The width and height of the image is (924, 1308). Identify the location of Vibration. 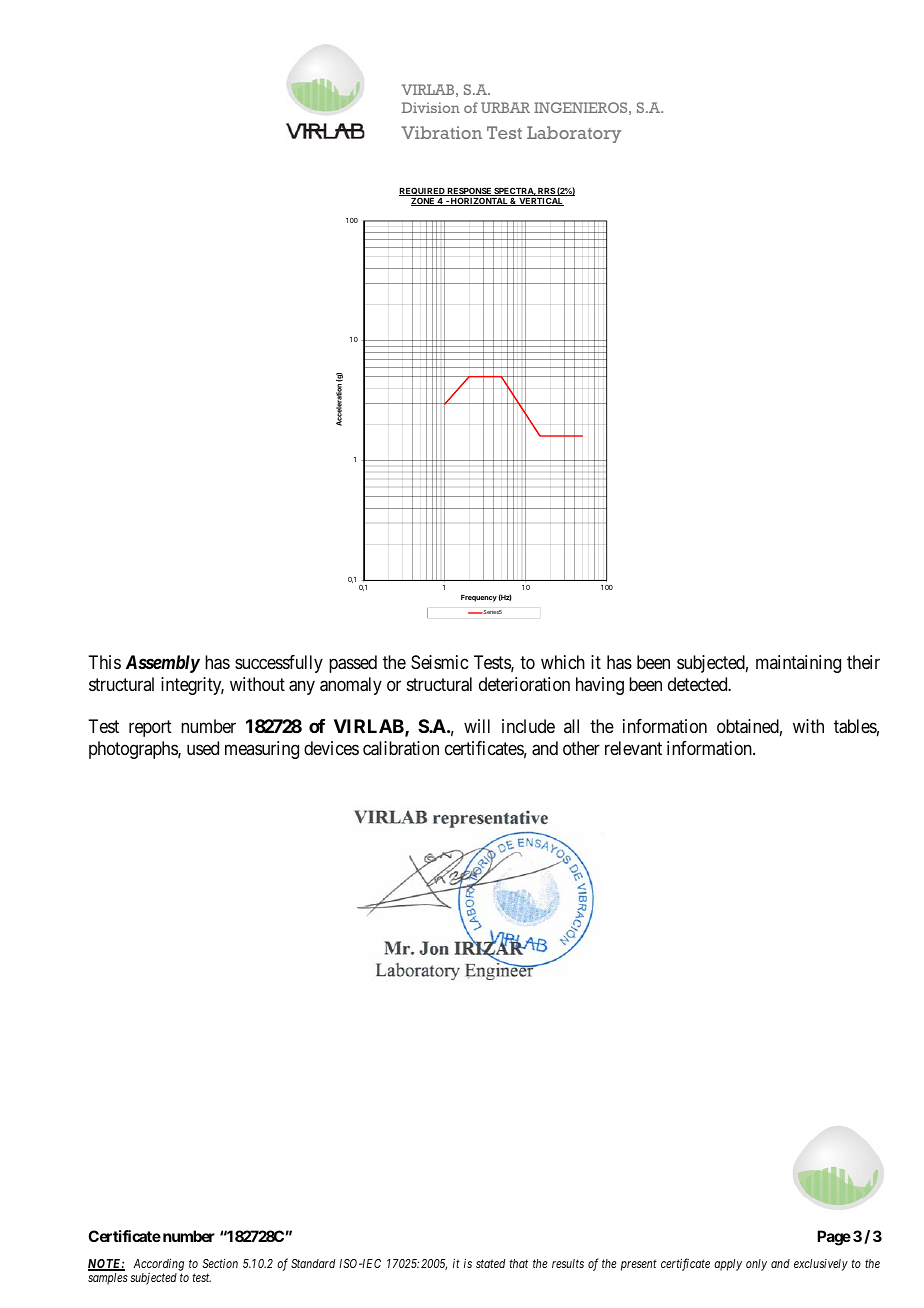
(441, 132).
